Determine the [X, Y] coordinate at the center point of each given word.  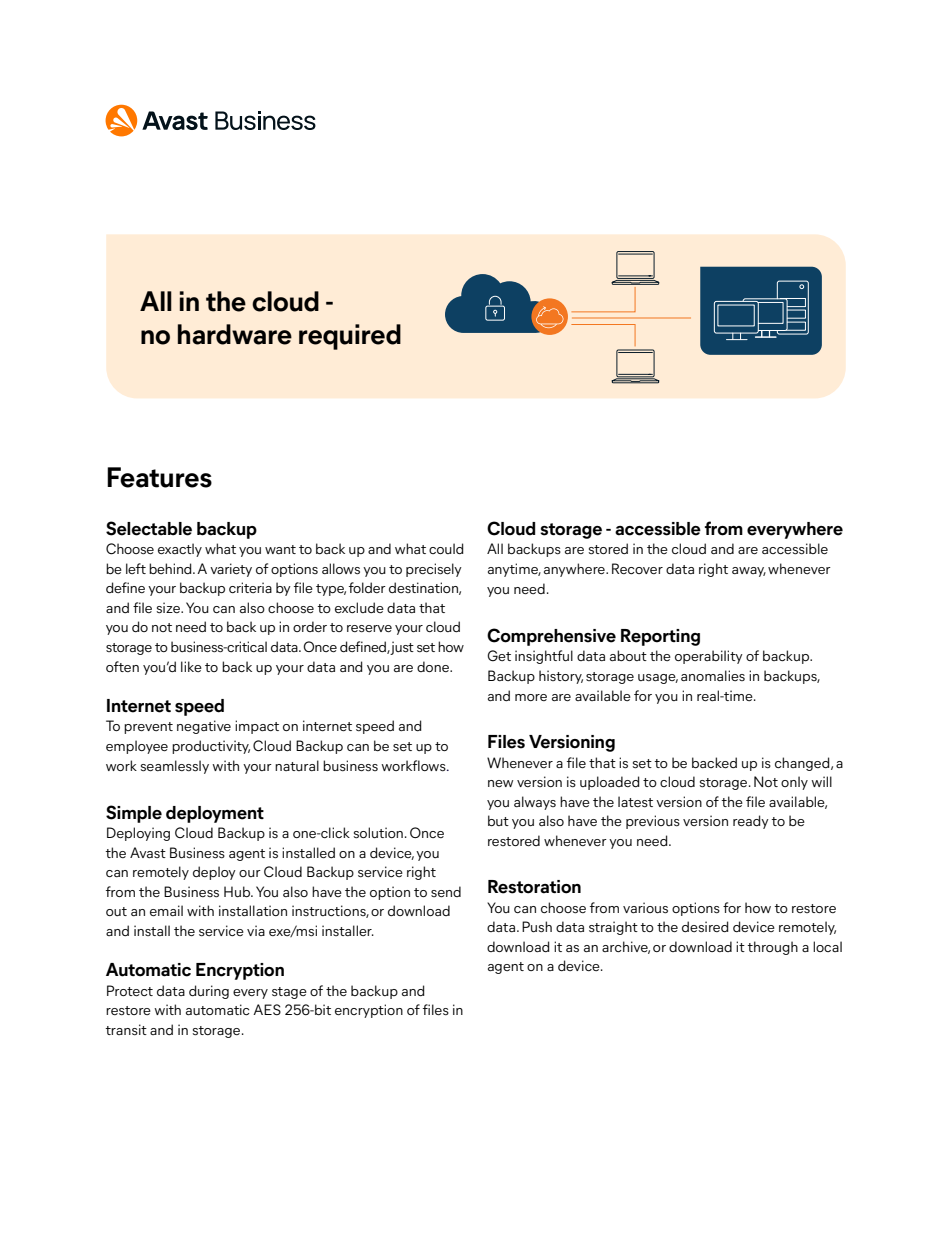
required [350, 337]
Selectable [149, 528]
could [446, 548]
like [191, 666]
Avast [148, 852]
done [434, 666]
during [209, 992]
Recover [637, 568]
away [749, 572]
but [498, 820]
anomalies [713, 675]
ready [751, 822]
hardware [235, 334]
